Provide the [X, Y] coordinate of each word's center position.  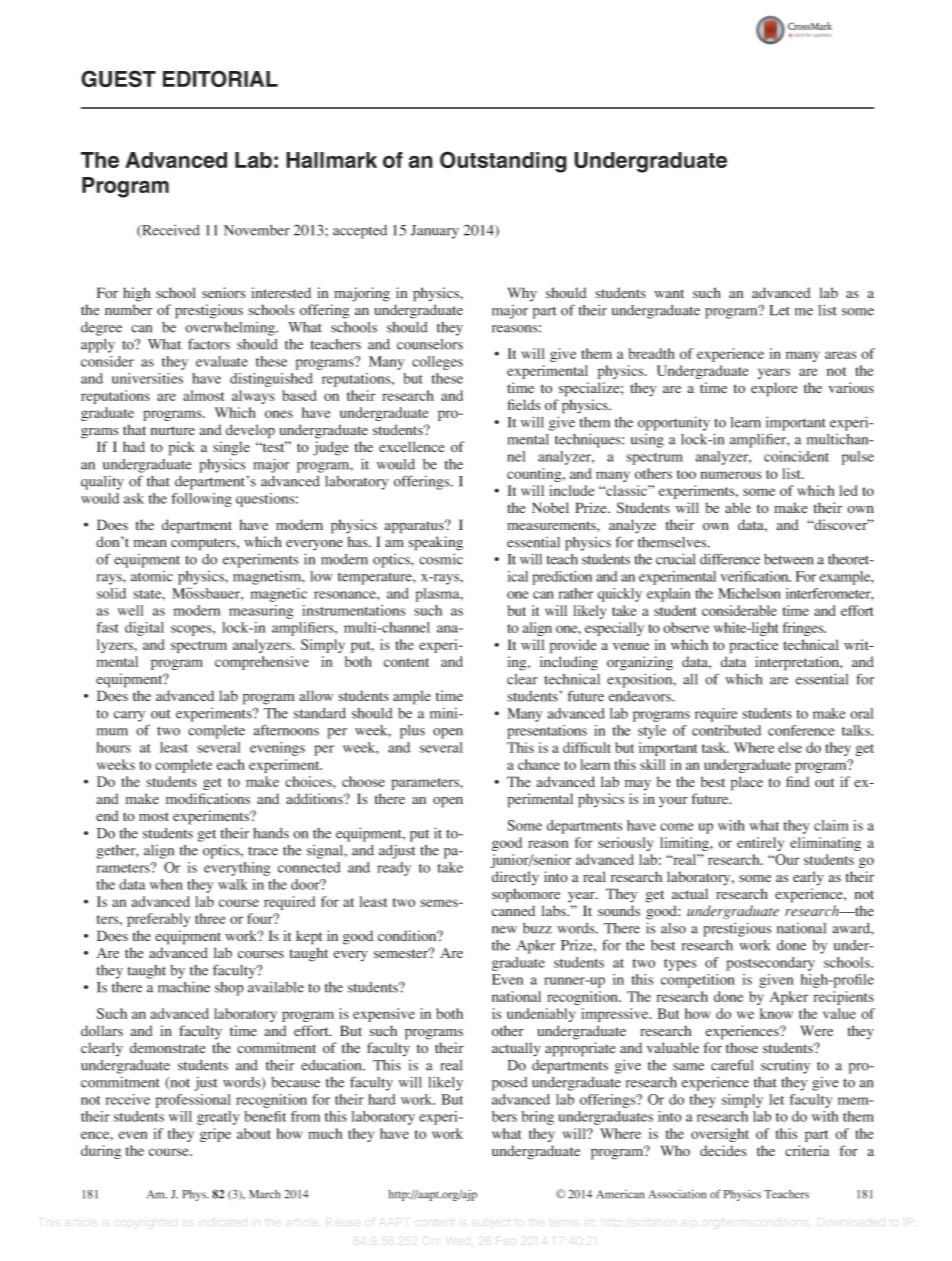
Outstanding [503, 162]
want [669, 293]
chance [539, 764]
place [747, 783]
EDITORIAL [220, 78]
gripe [215, 1135]
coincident [796, 456]
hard [382, 1099]
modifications [208, 798]
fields [523, 404]
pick [182, 448]
